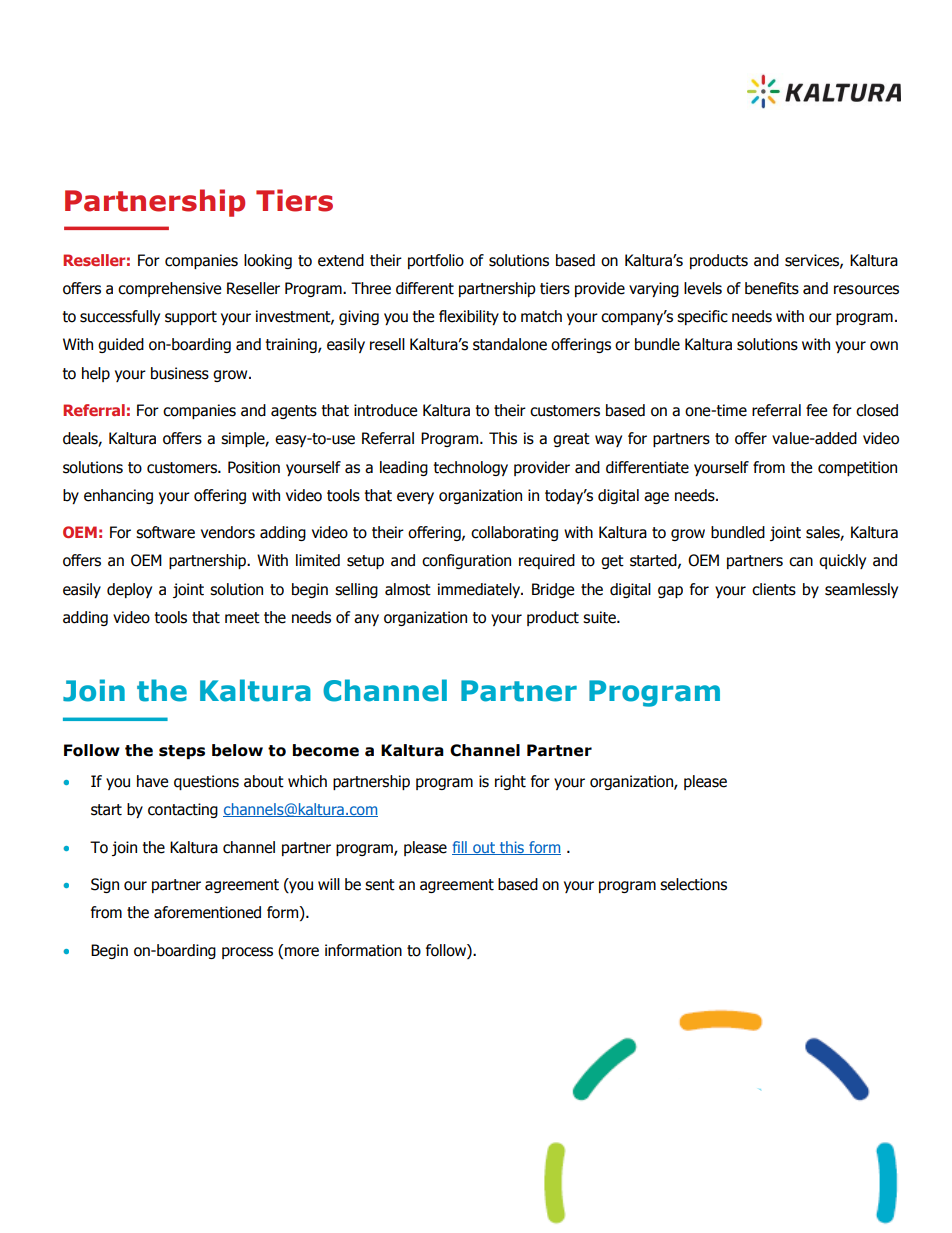 This image has width=952, height=1233. What do you see at coordinates (207, 912) in the image?
I see `aforementioned` at bounding box center [207, 912].
